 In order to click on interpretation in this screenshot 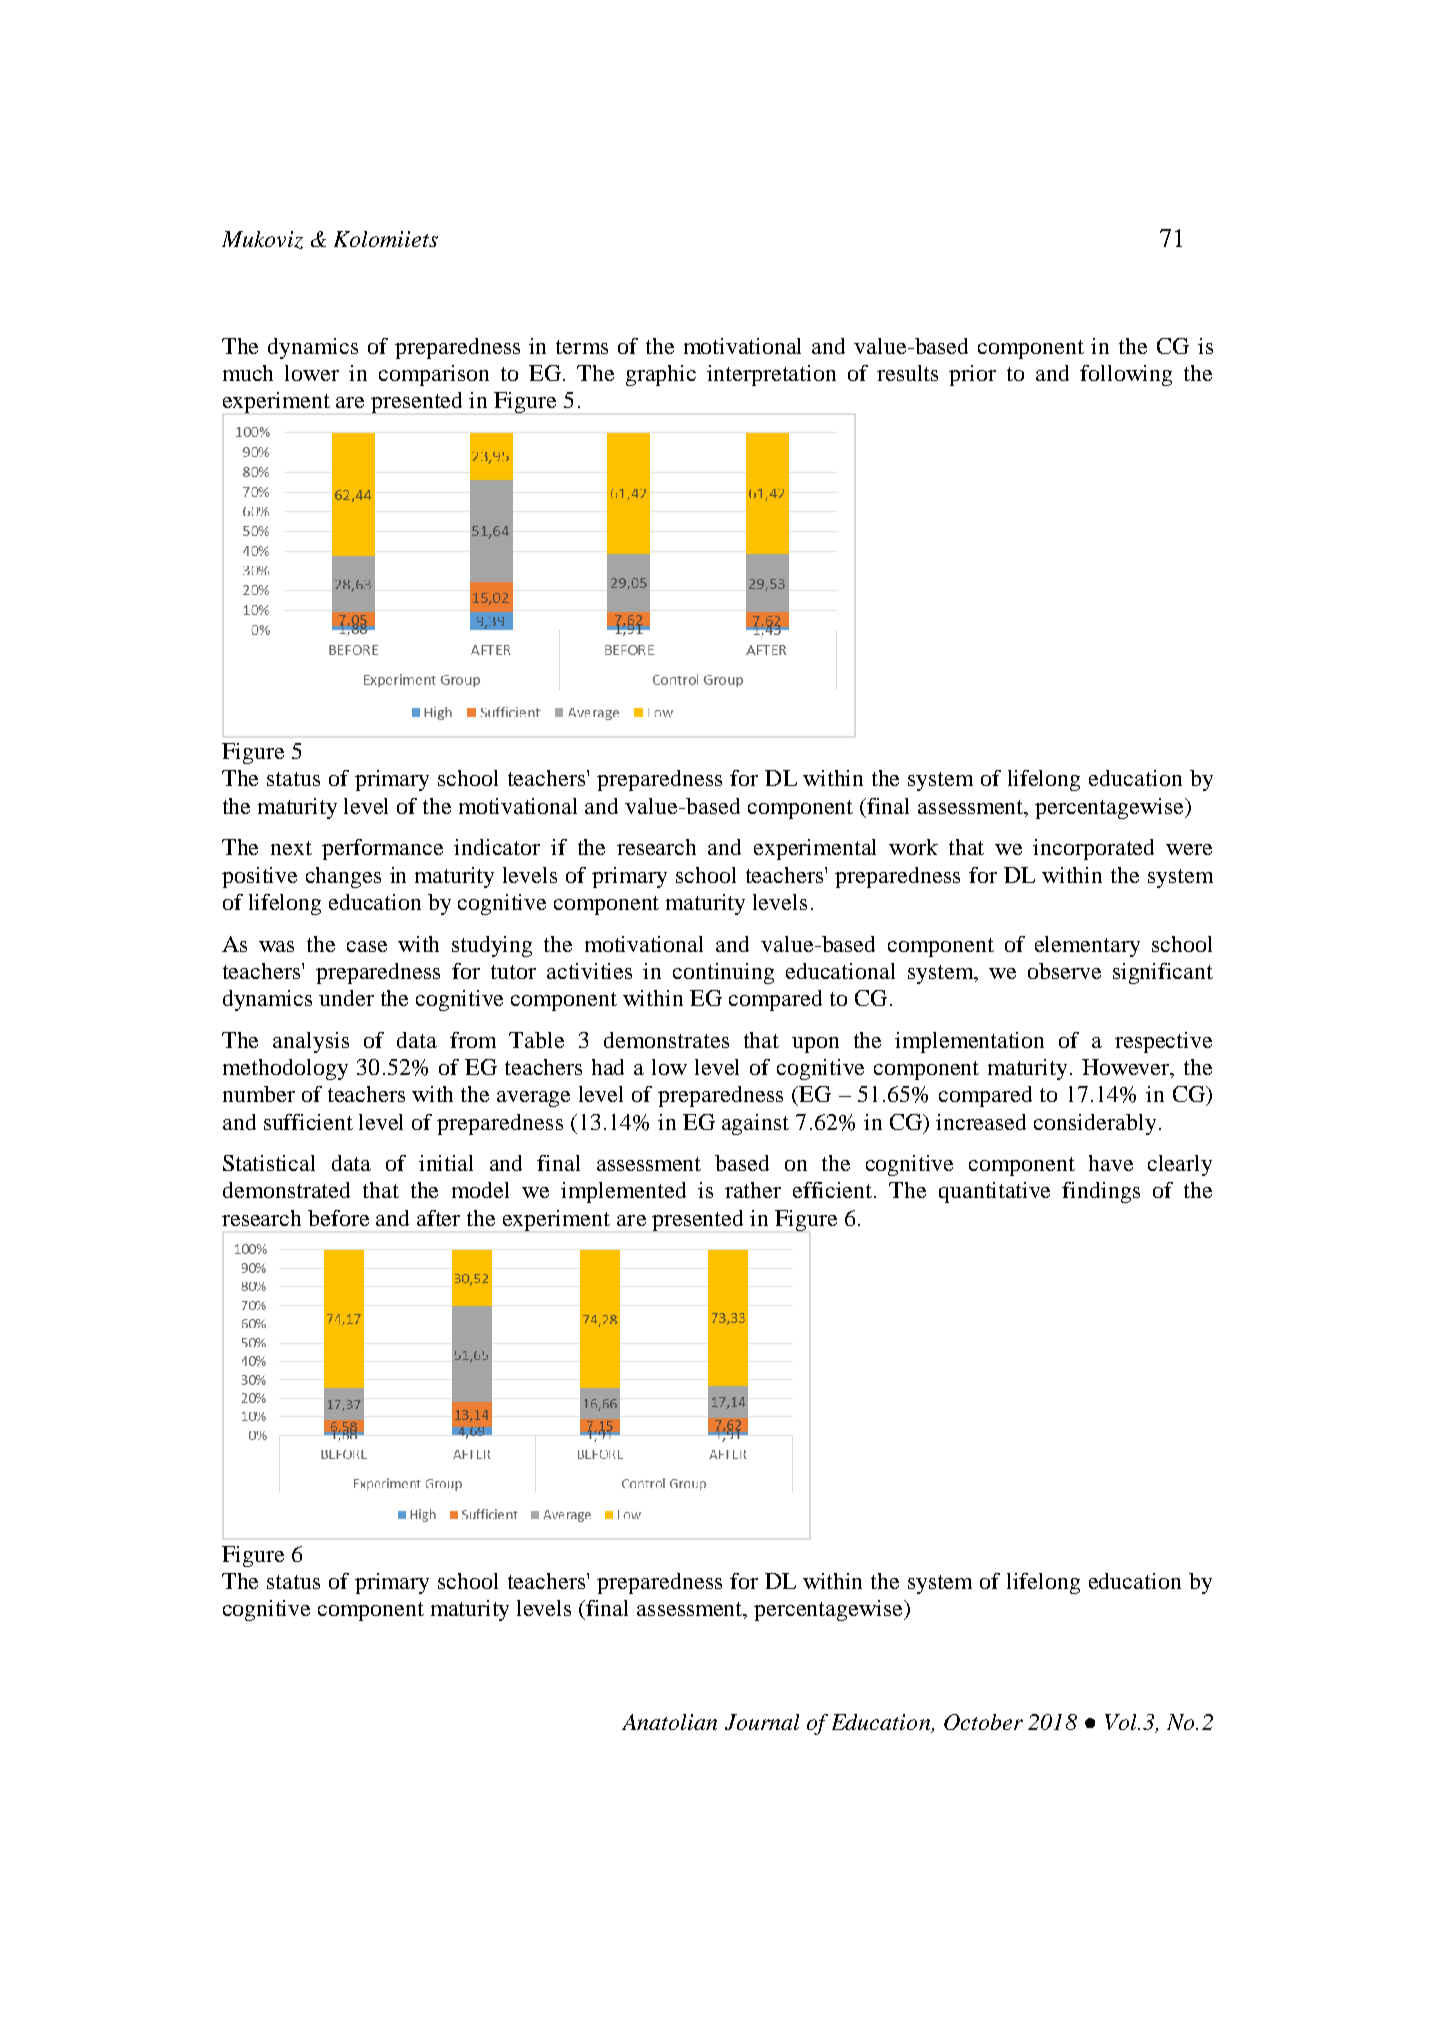, I will do `click(771, 375)`.
